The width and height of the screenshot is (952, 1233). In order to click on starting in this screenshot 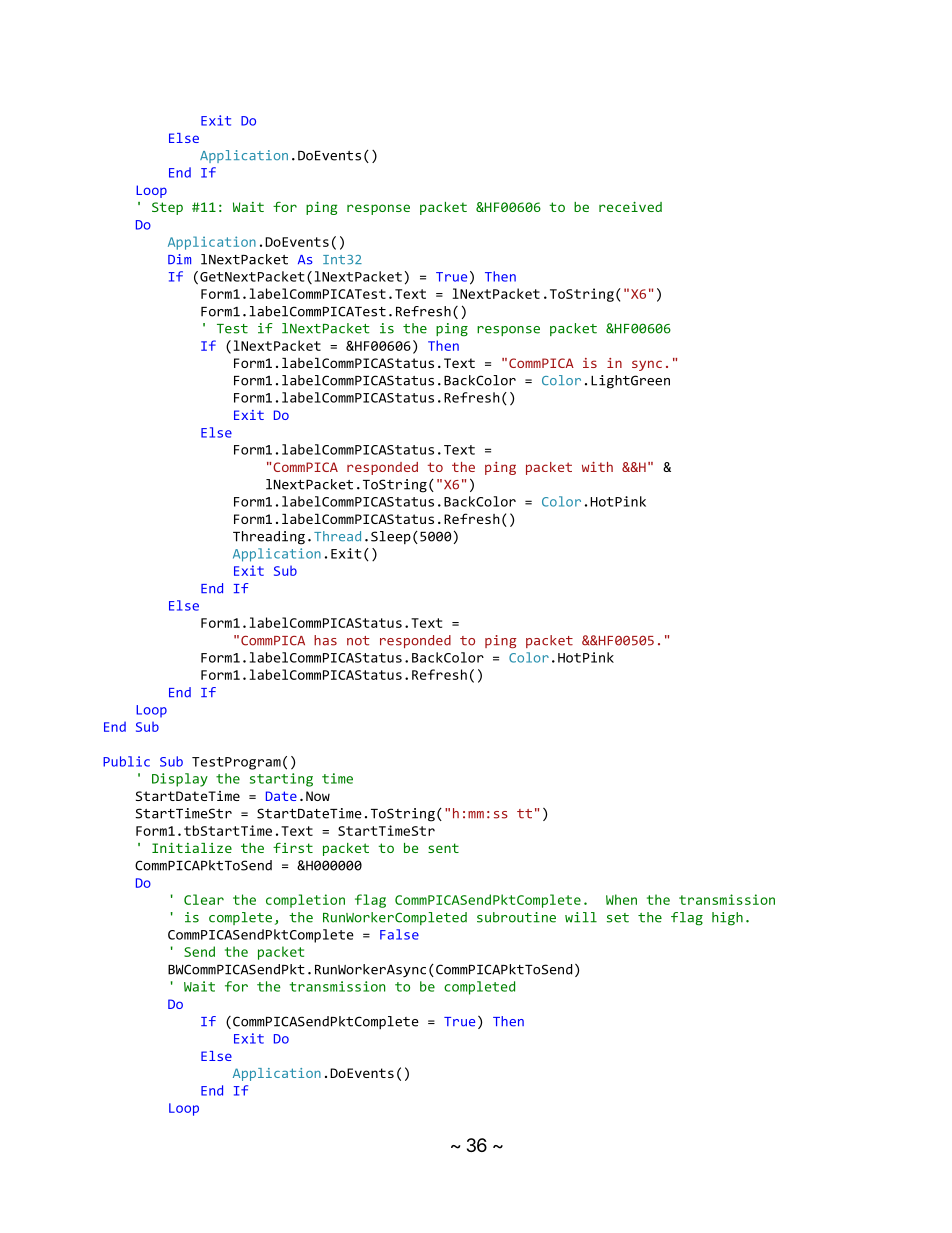, I will do `click(281, 780)`.
